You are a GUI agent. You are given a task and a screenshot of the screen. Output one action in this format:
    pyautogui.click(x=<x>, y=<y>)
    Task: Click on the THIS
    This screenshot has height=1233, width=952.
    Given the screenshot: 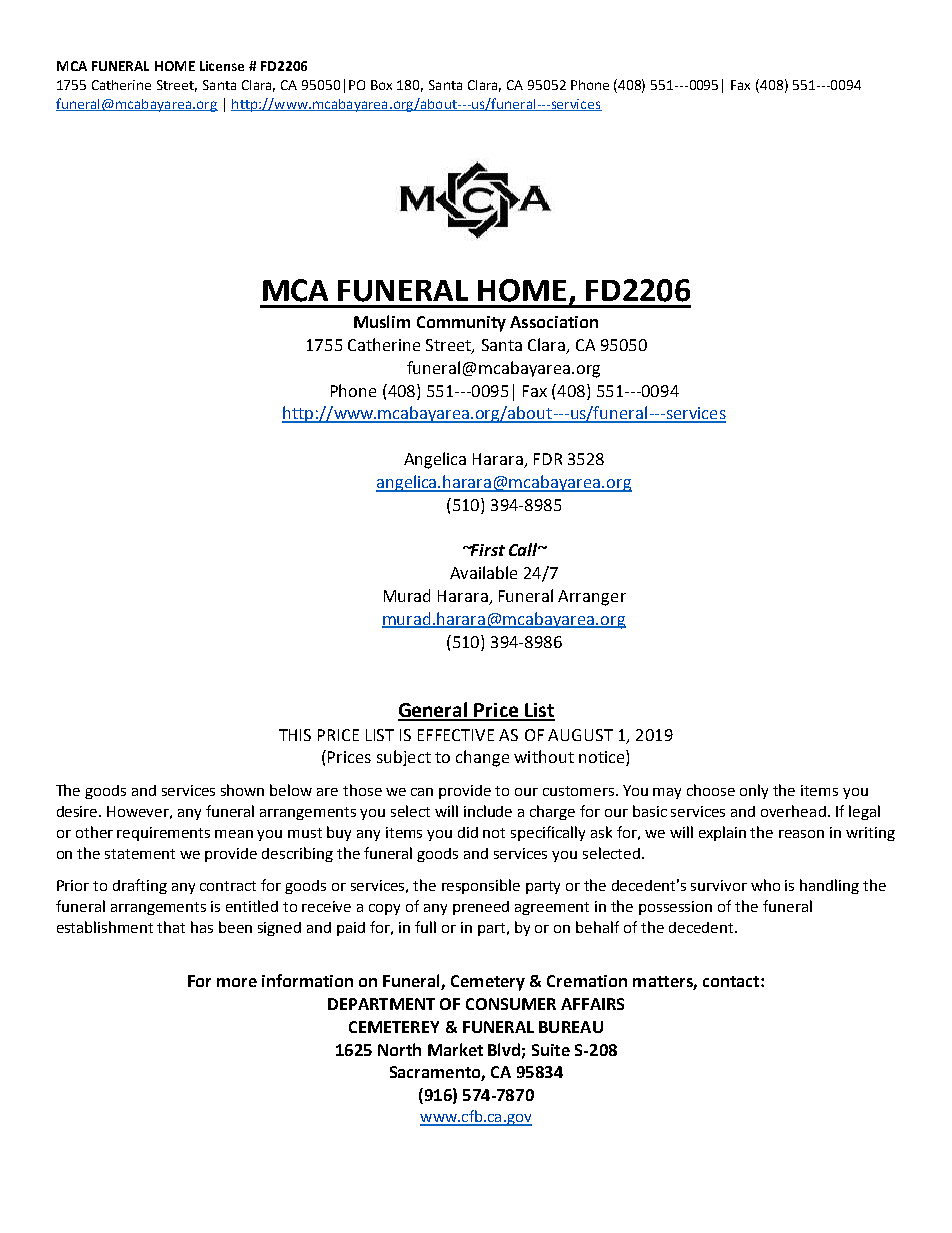 What is the action you would take?
    pyautogui.click(x=295, y=735)
